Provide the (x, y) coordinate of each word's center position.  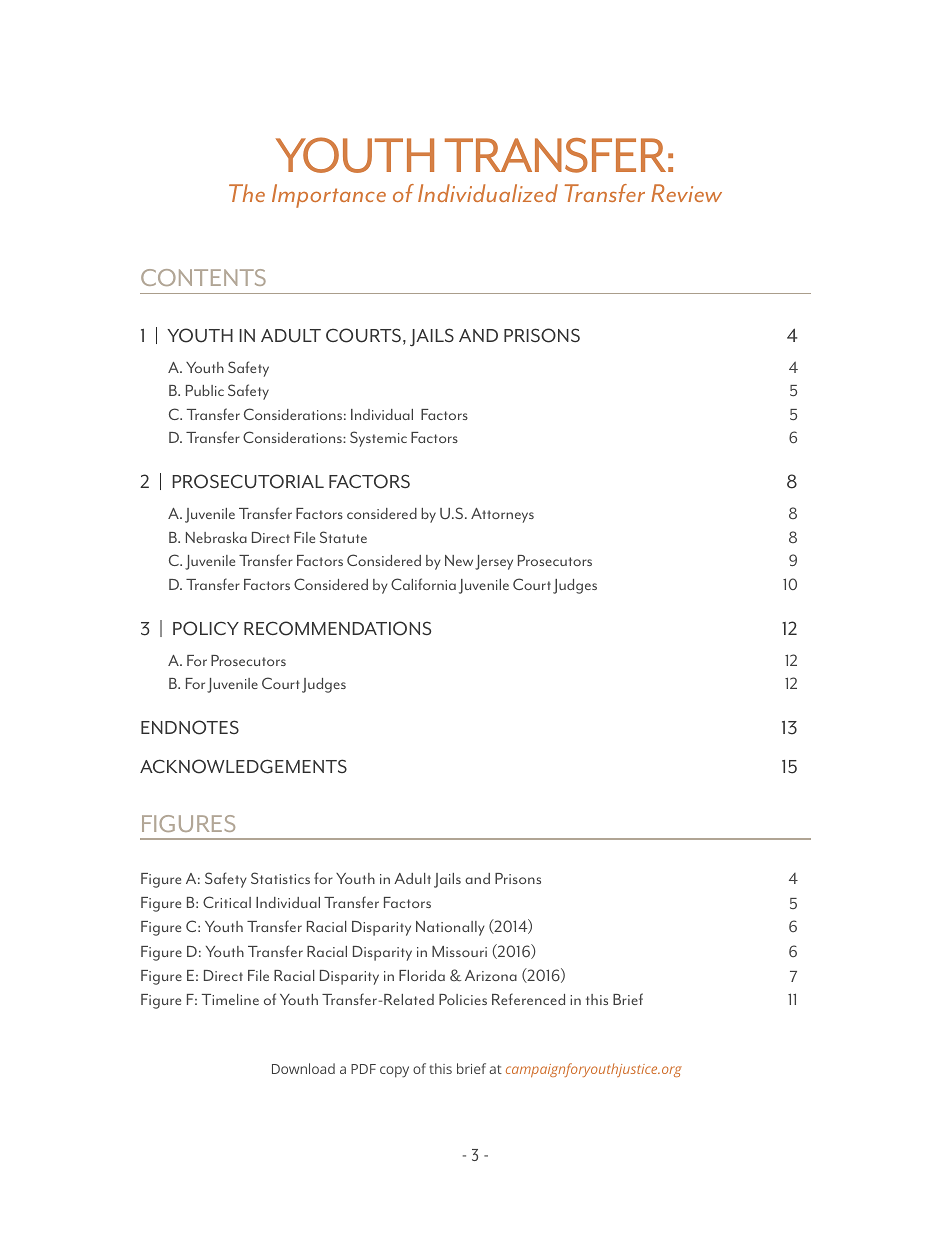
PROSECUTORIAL (248, 481)
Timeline (230, 999)
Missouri (459, 951)
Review (686, 193)
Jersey (494, 562)
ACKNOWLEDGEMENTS (243, 766)
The (247, 193)
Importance (329, 196)
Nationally (450, 928)
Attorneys (502, 515)
